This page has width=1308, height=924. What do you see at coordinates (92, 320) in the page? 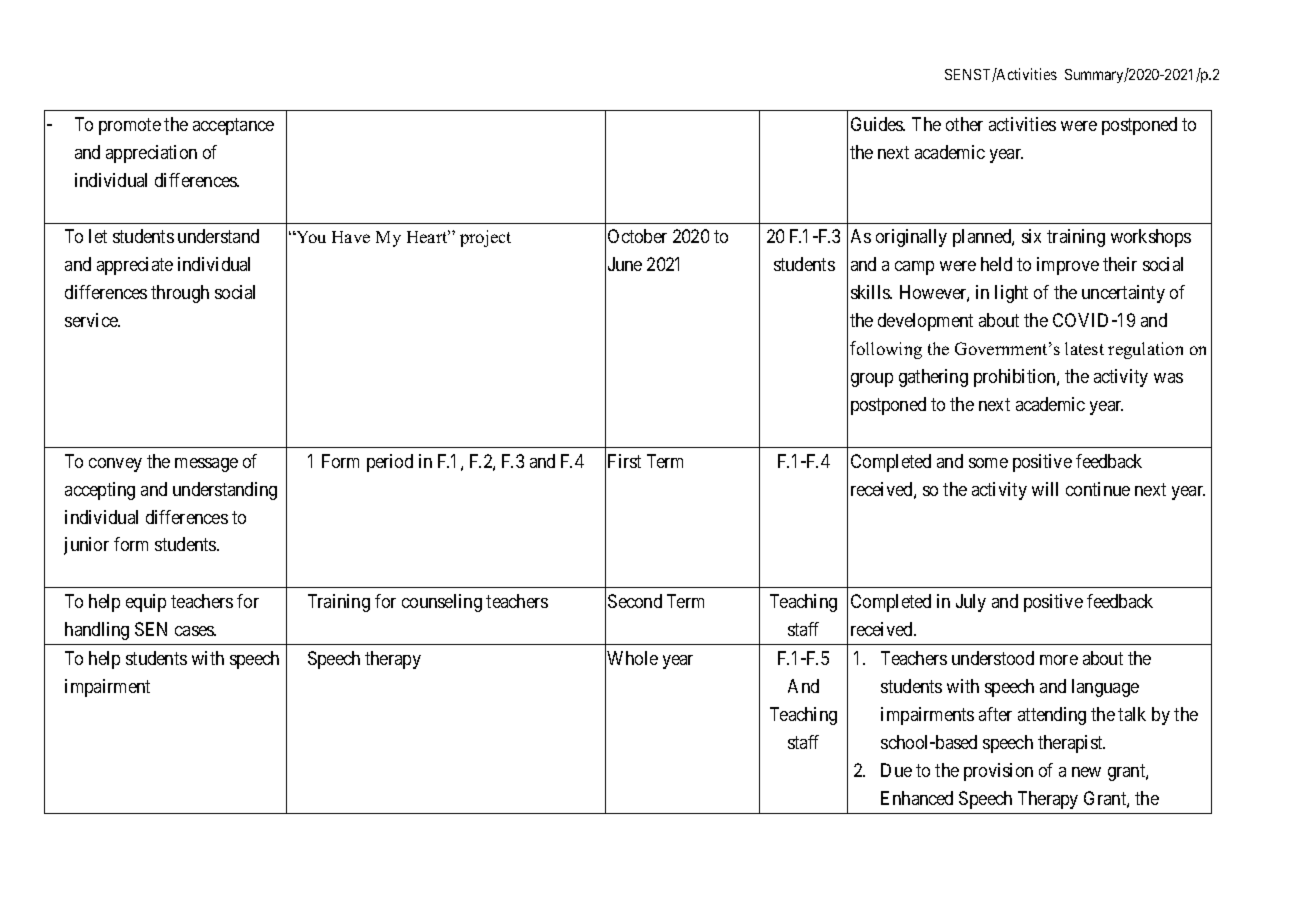
I see `service` at bounding box center [92, 320].
